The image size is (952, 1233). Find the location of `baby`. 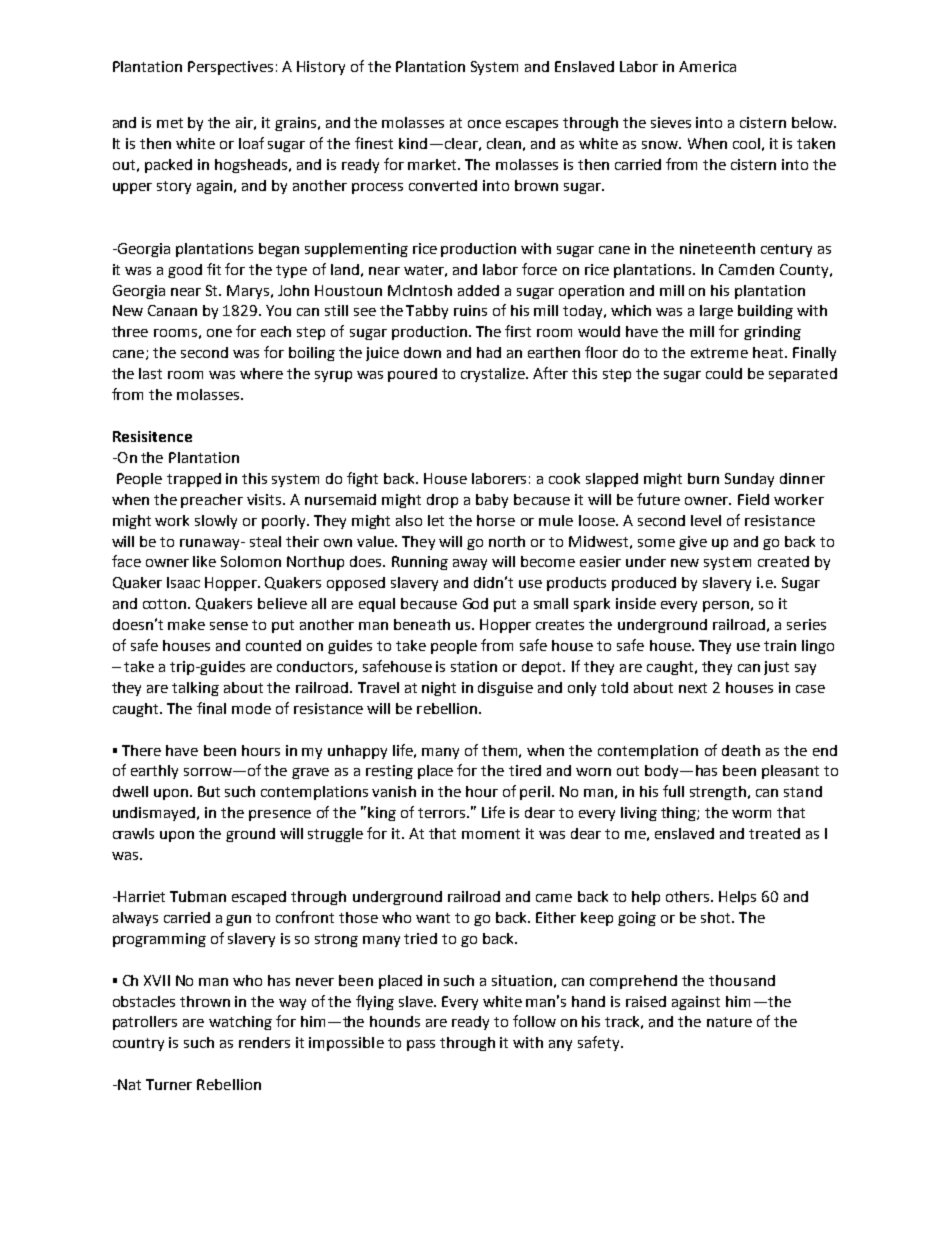

baby is located at coordinates (492, 501).
